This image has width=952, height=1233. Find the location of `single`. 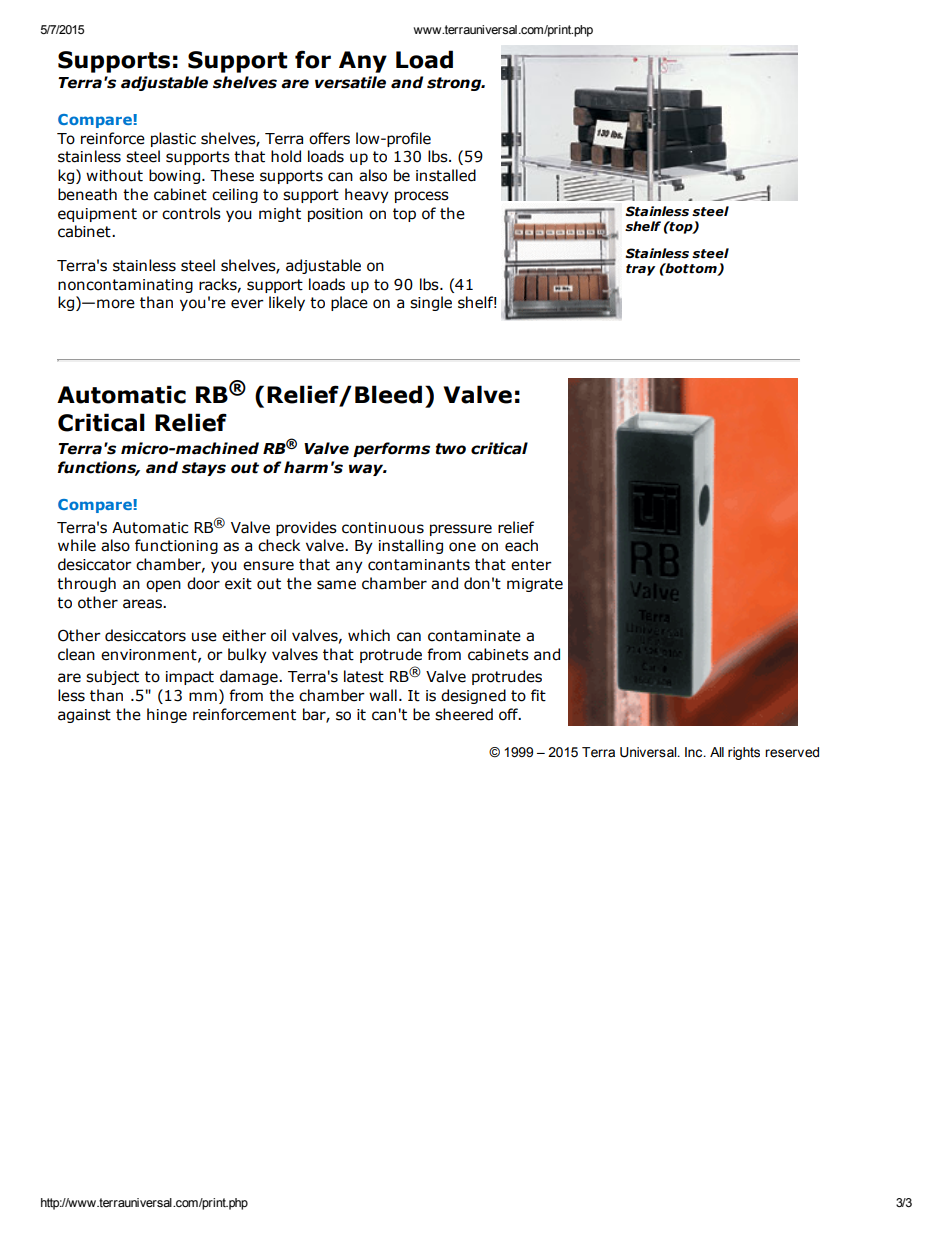

single is located at coordinates (431, 303).
